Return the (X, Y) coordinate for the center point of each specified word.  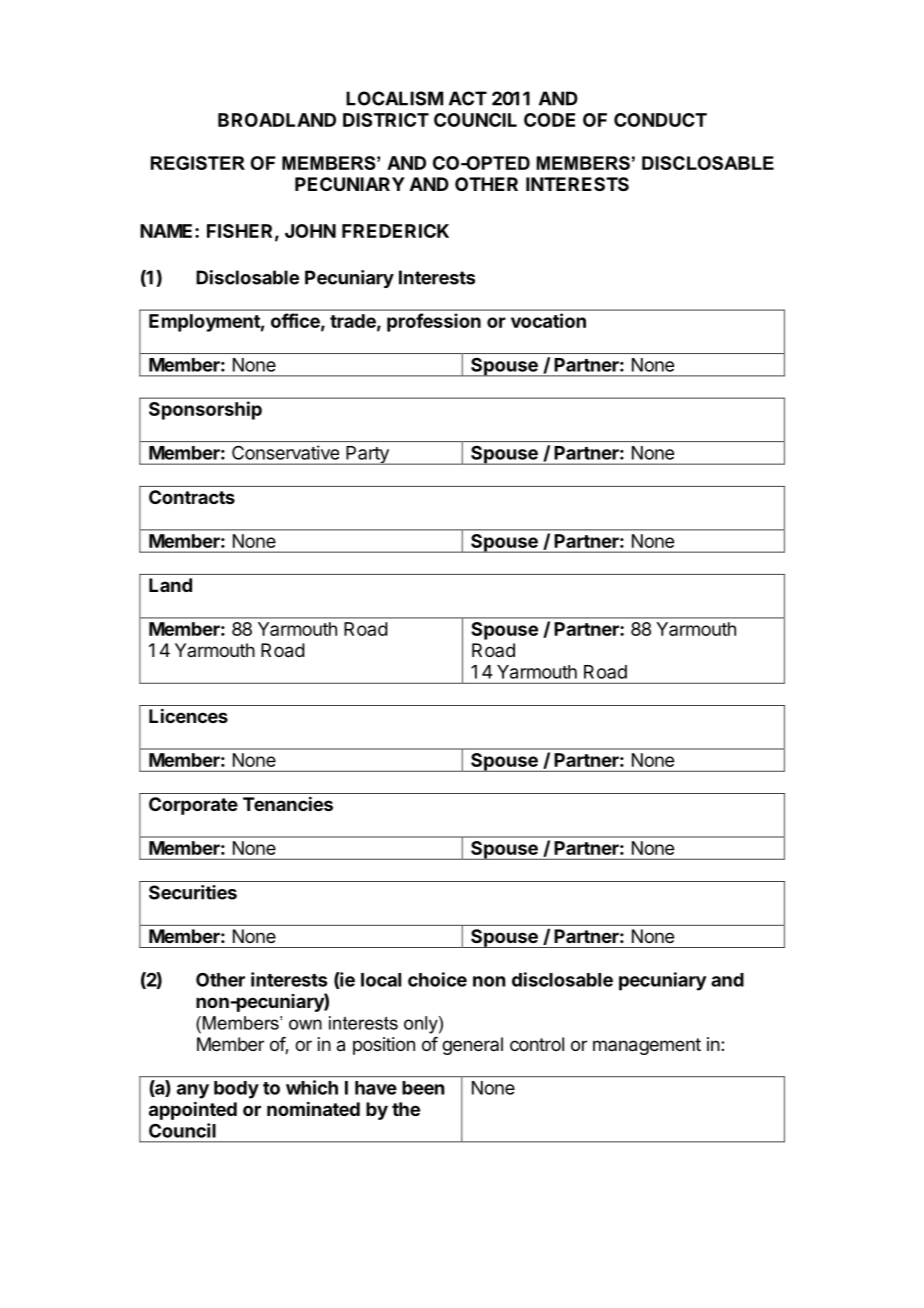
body (236, 1090)
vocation (548, 320)
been (423, 1088)
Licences (188, 715)
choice (437, 979)
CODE (549, 120)
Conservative (285, 452)
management (647, 1046)
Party (367, 455)
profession (434, 322)
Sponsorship (205, 410)
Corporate (193, 806)
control (537, 1044)
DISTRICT (386, 120)
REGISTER (198, 163)
